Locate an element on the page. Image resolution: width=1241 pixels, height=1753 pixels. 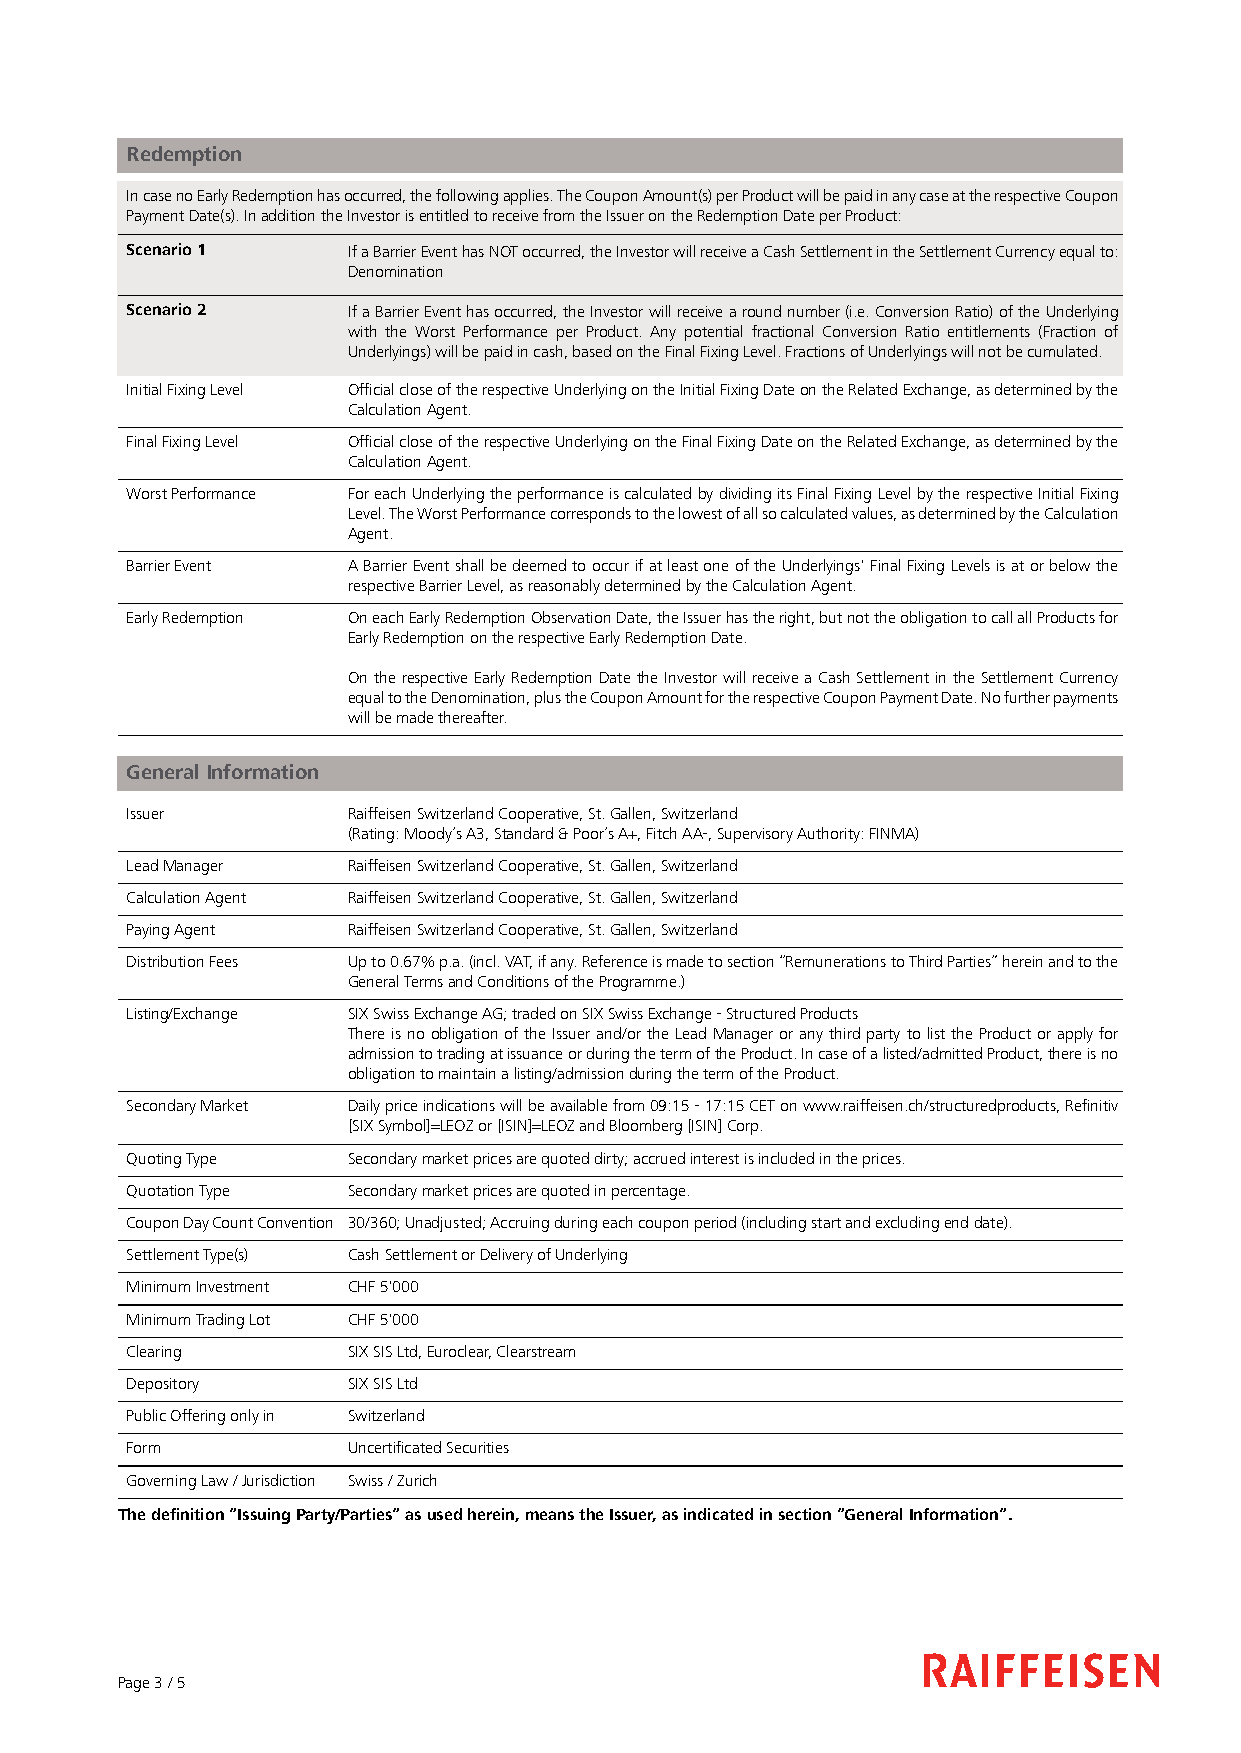
Rating is located at coordinates (372, 835).
